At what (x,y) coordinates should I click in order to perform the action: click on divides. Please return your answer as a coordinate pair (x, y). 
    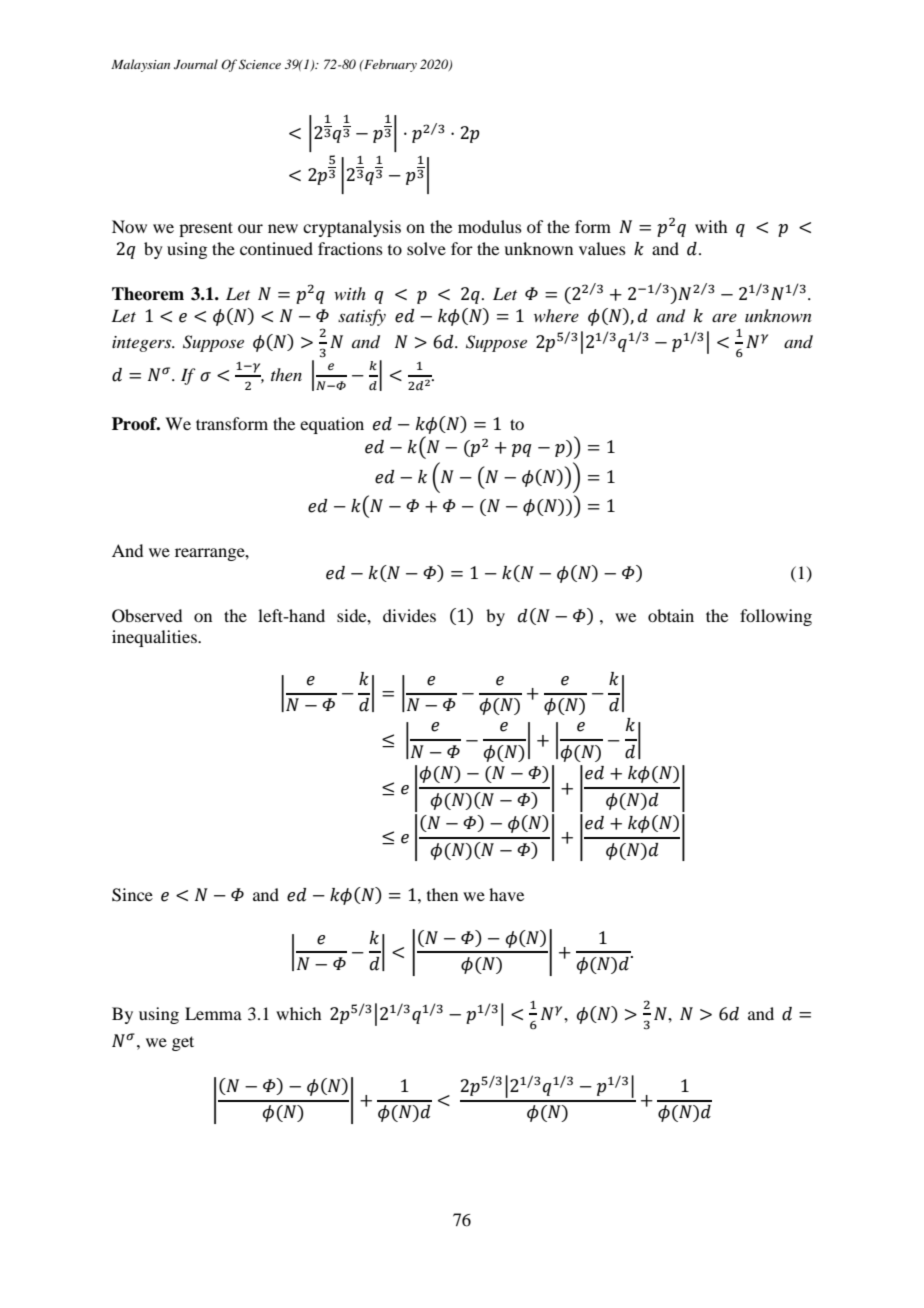
    Looking at the image, I should click on (409, 615).
